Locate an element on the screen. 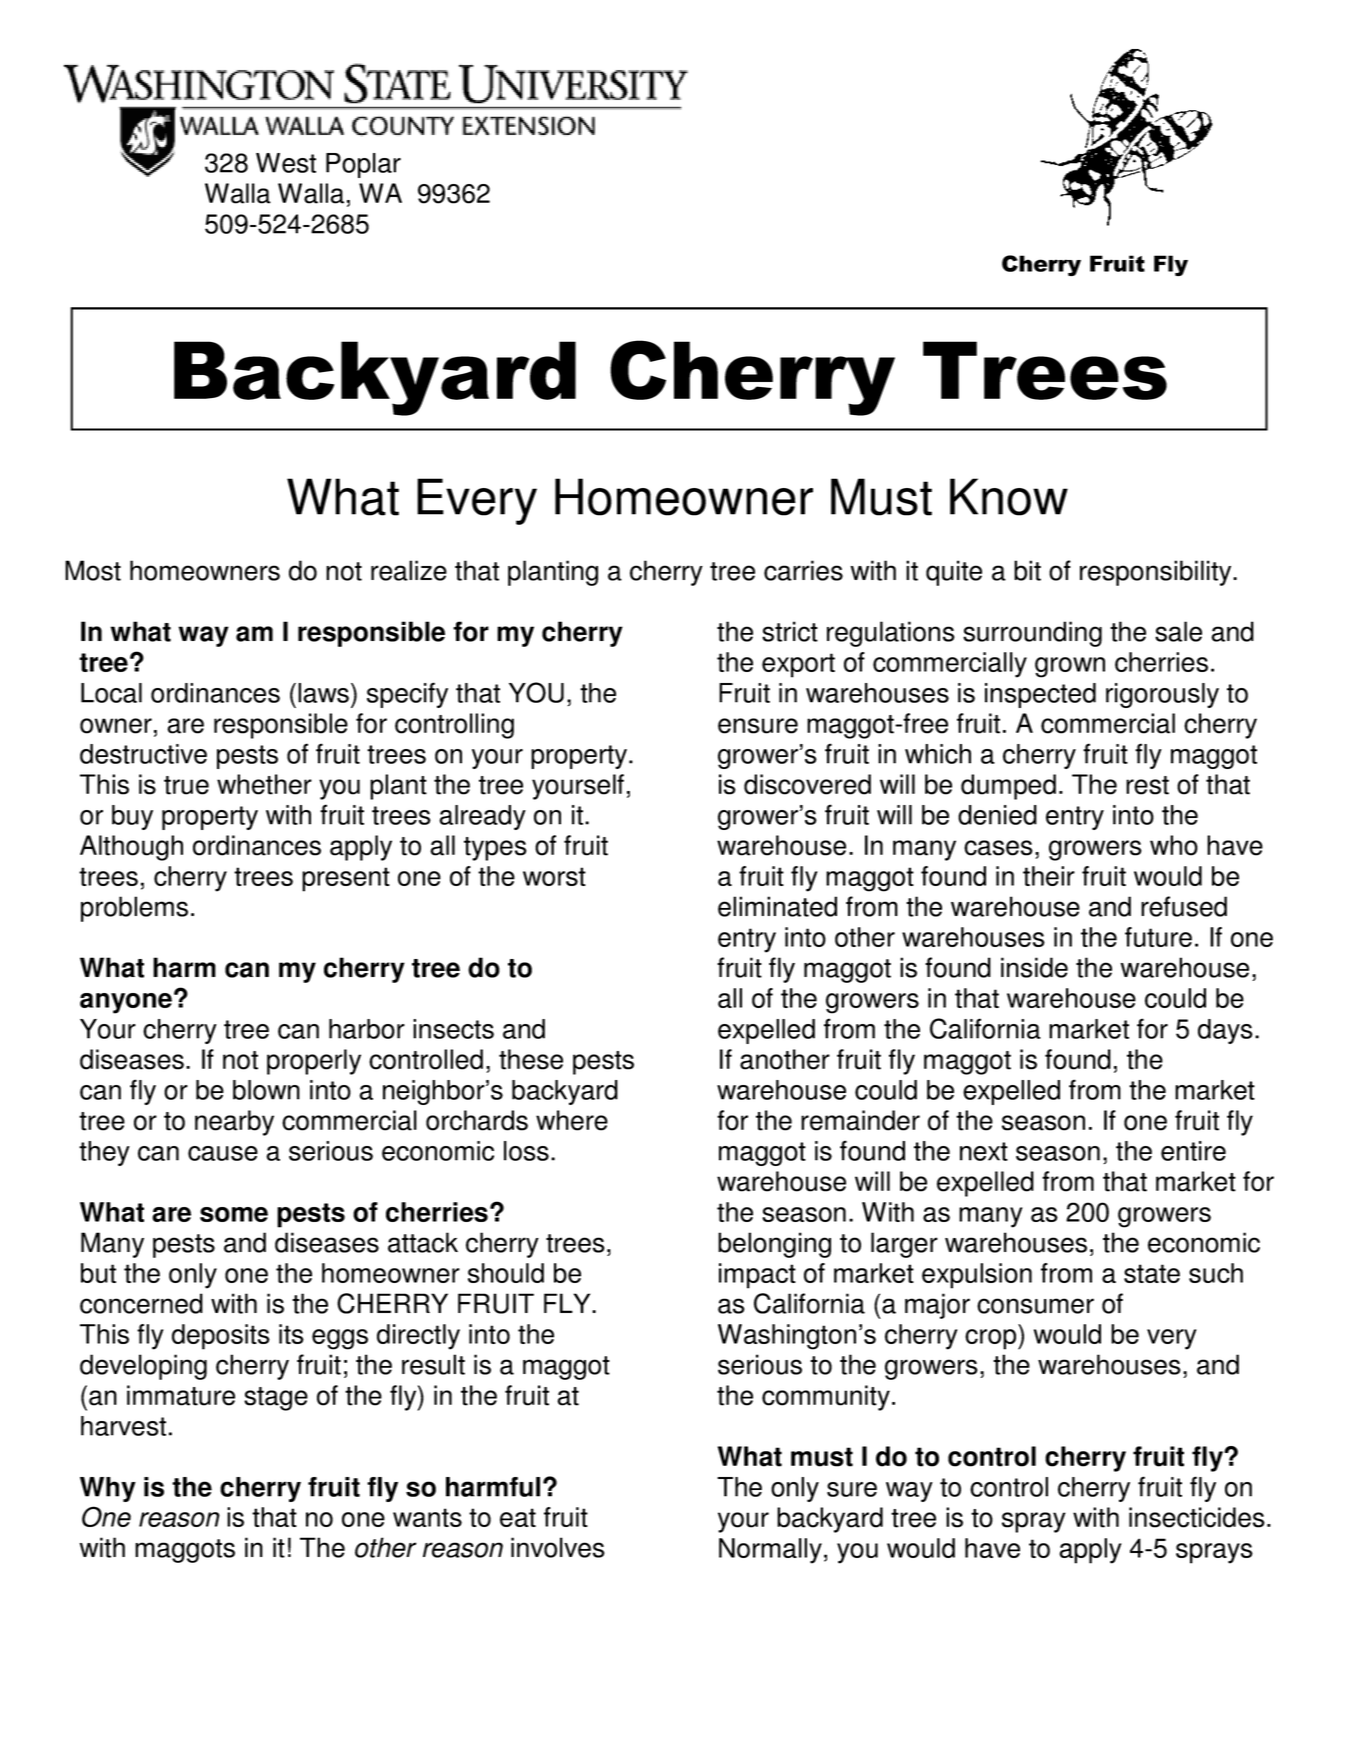 The width and height of the screenshot is (1355, 1753). laws is located at coordinates (323, 693).
